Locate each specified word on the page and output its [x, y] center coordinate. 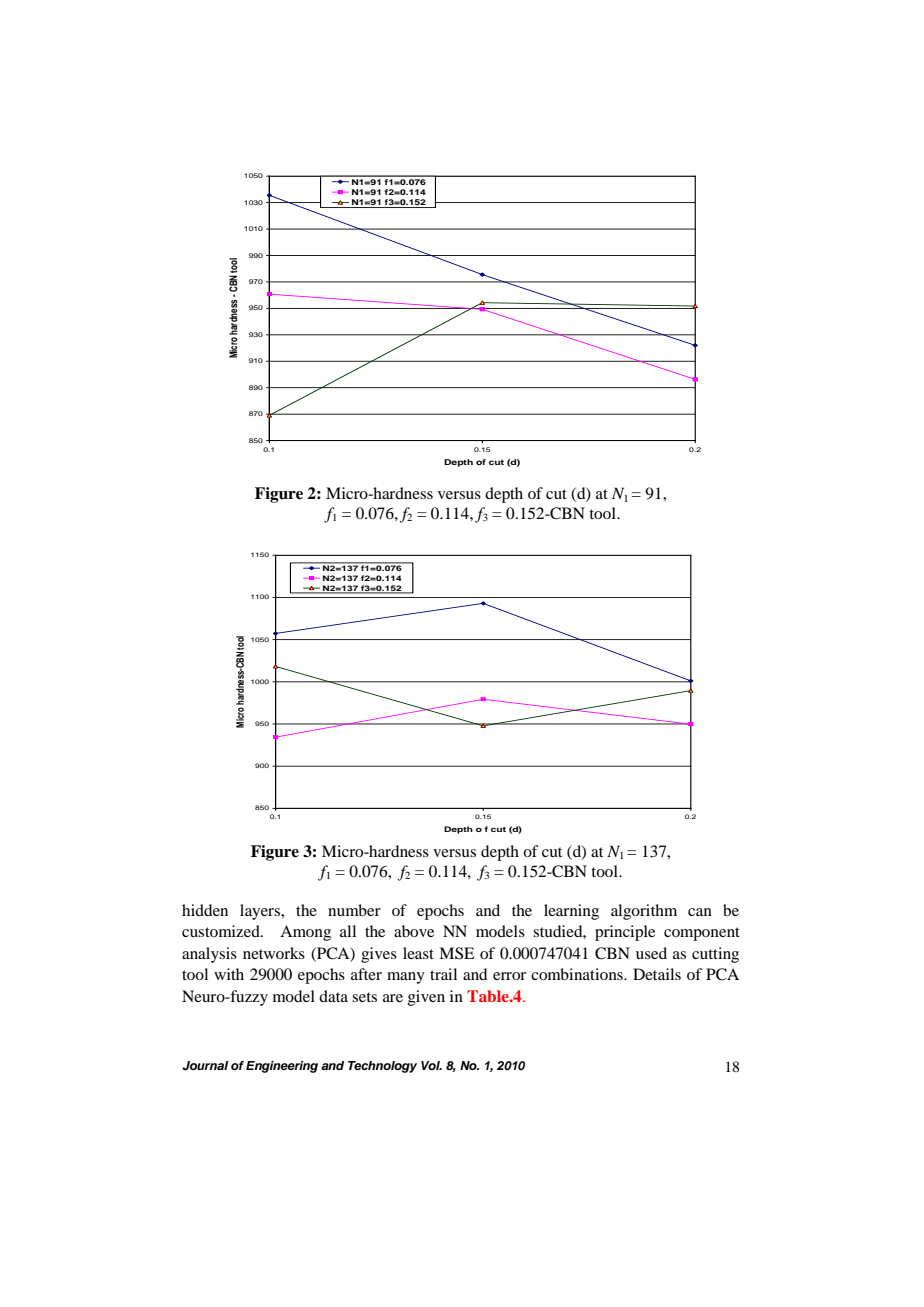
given [426, 998]
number [354, 910]
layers [261, 912]
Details [657, 974]
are [393, 998]
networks [274, 953]
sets [364, 997]
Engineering [282, 1067]
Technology [382, 1067]
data [333, 996]
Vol [431, 1065]
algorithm [644, 912]
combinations [578, 974]
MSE [456, 953]
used [651, 953]
